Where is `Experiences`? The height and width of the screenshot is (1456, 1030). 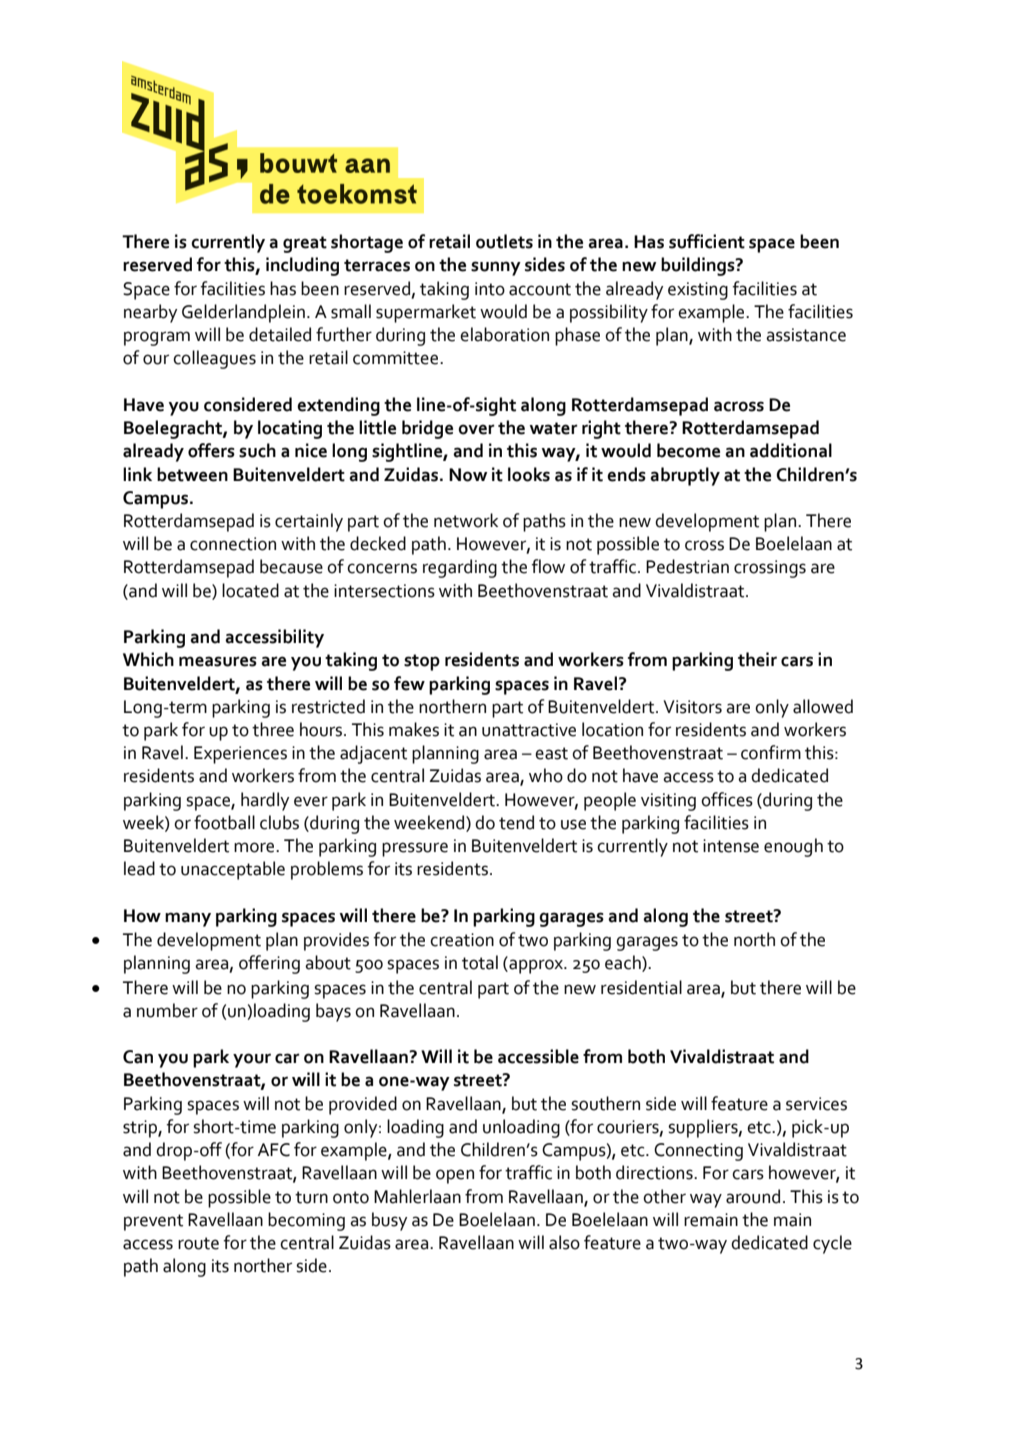 Experiences is located at coordinates (240, 755).
